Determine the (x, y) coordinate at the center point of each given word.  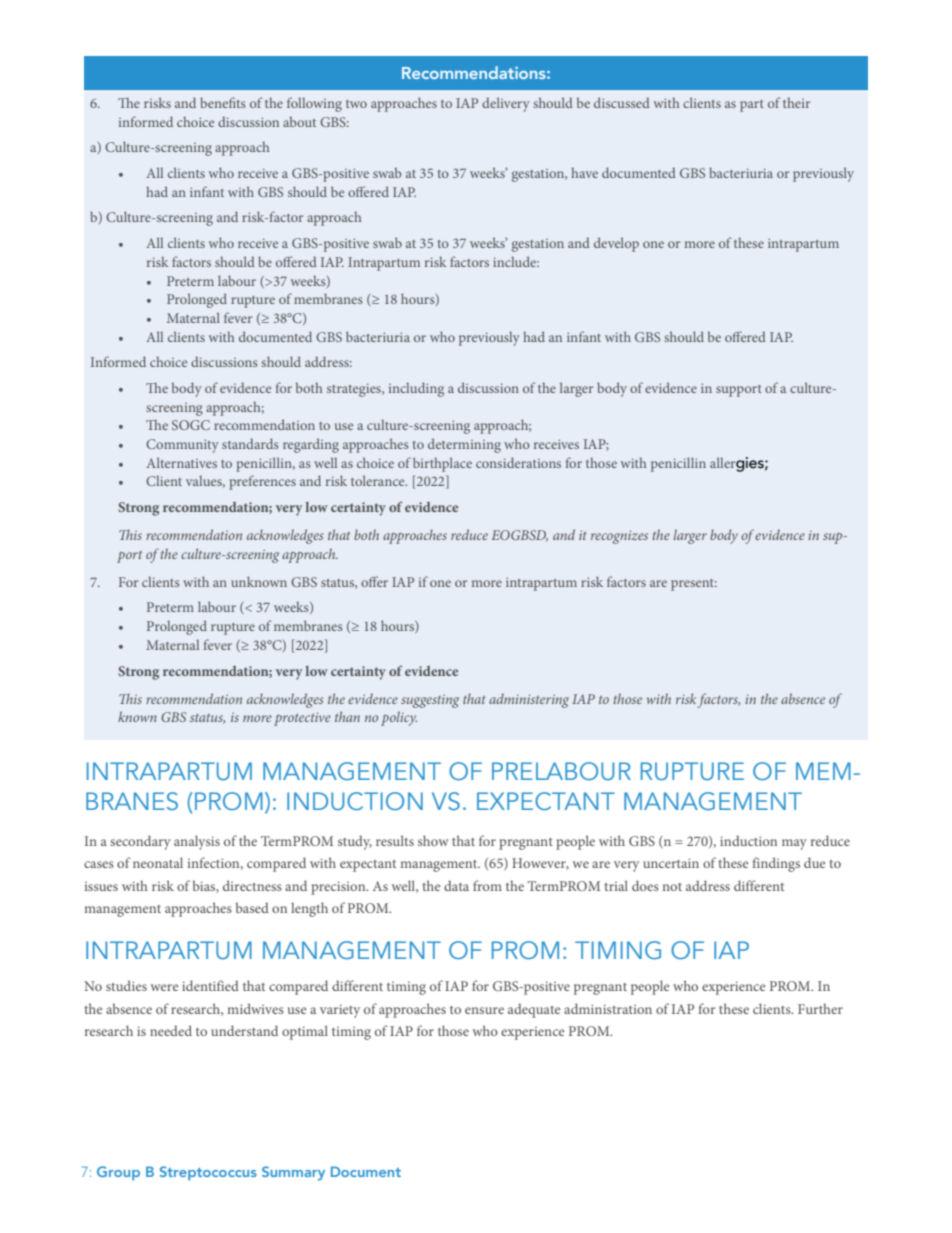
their (796, 102)
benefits (223, 102)
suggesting (430, 701)
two (356, 104)
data (456, 885)
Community (182, 446)
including (416, 389)
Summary (293, 1173)
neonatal (158, 862)
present (694, 585)
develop (616, 244)
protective (302, 719)
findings (776, 864)
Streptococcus (208, 1173)
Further (820, 1008)
